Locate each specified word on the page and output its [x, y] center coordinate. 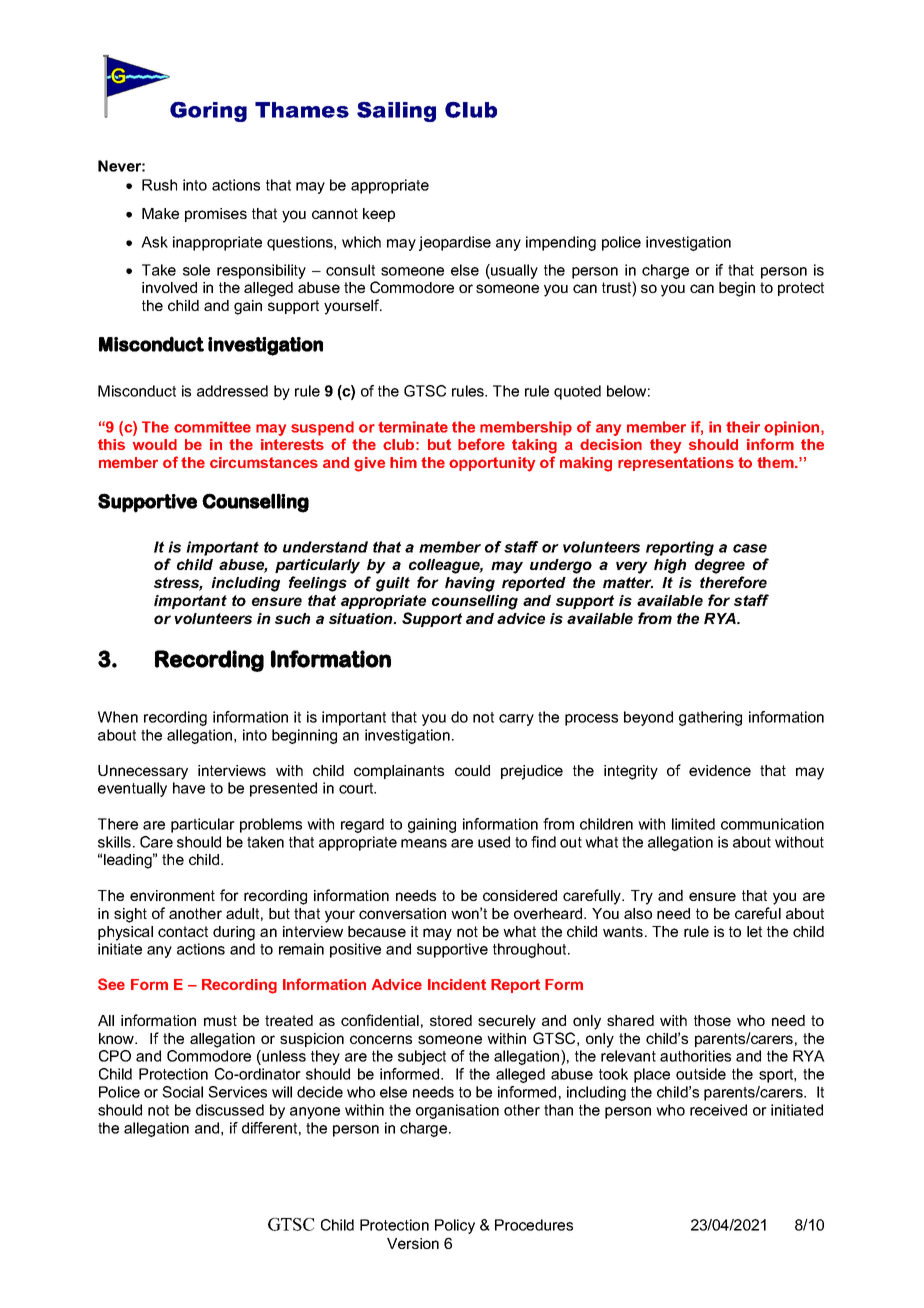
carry [516, 720]
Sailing [396, 111]
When [118, 717]
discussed [230, 1110]
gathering [710, 718]
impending [561, 243]
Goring [208, 111]
